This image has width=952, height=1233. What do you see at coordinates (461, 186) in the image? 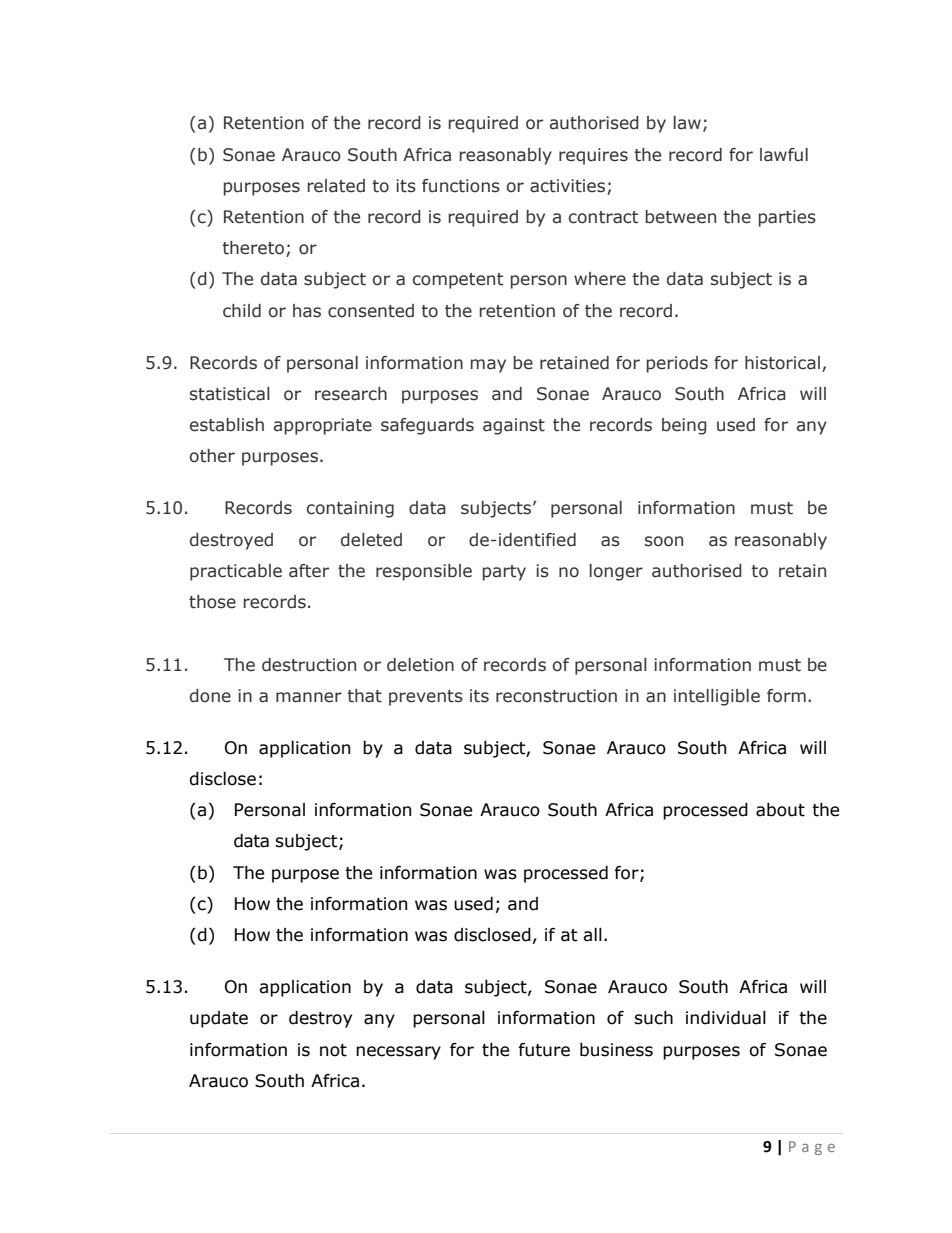
I see `functions` at bounding box center [461, 186].
